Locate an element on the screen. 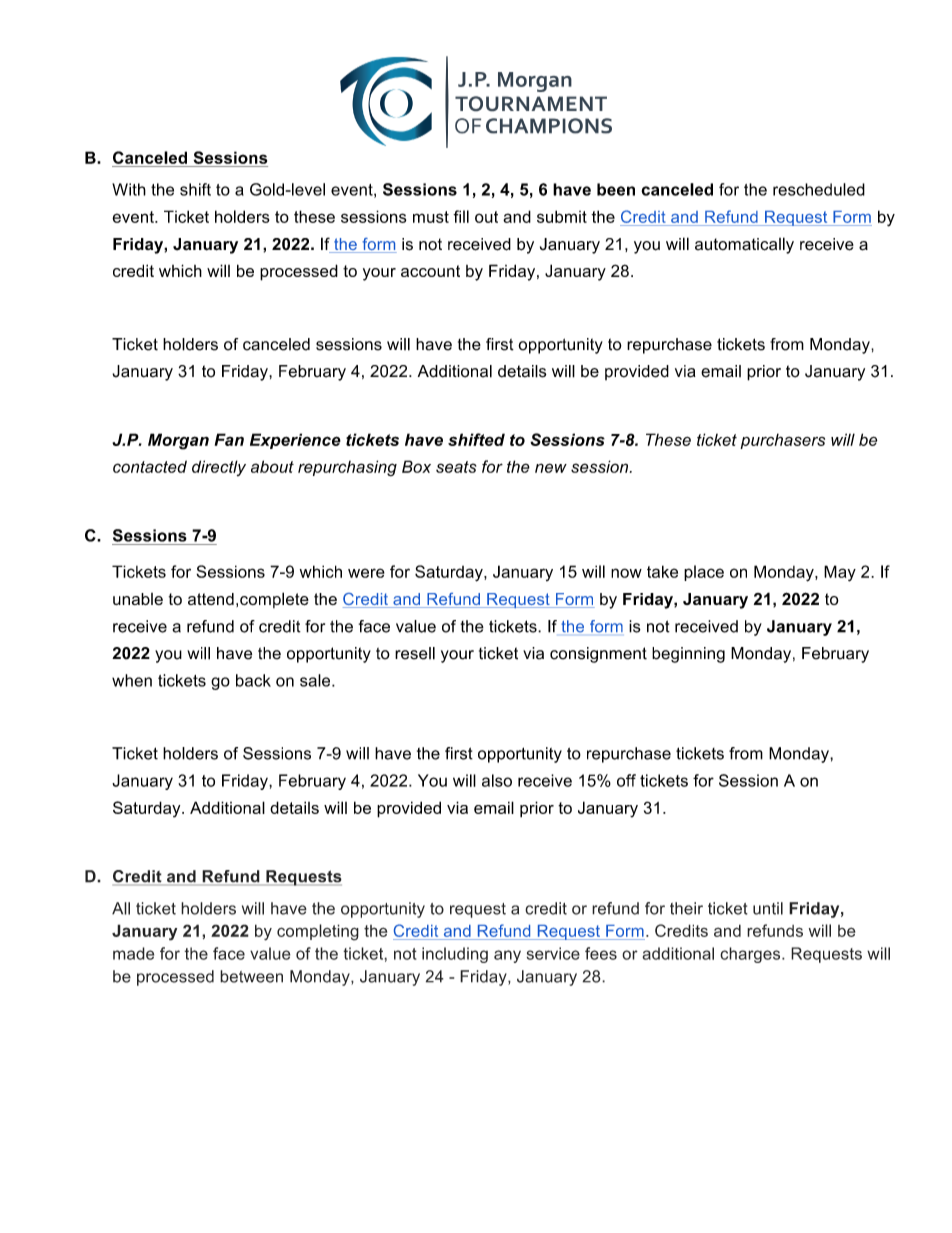 This screenshot has width=952, height=1233. With is located at coordinates (129, 189).
